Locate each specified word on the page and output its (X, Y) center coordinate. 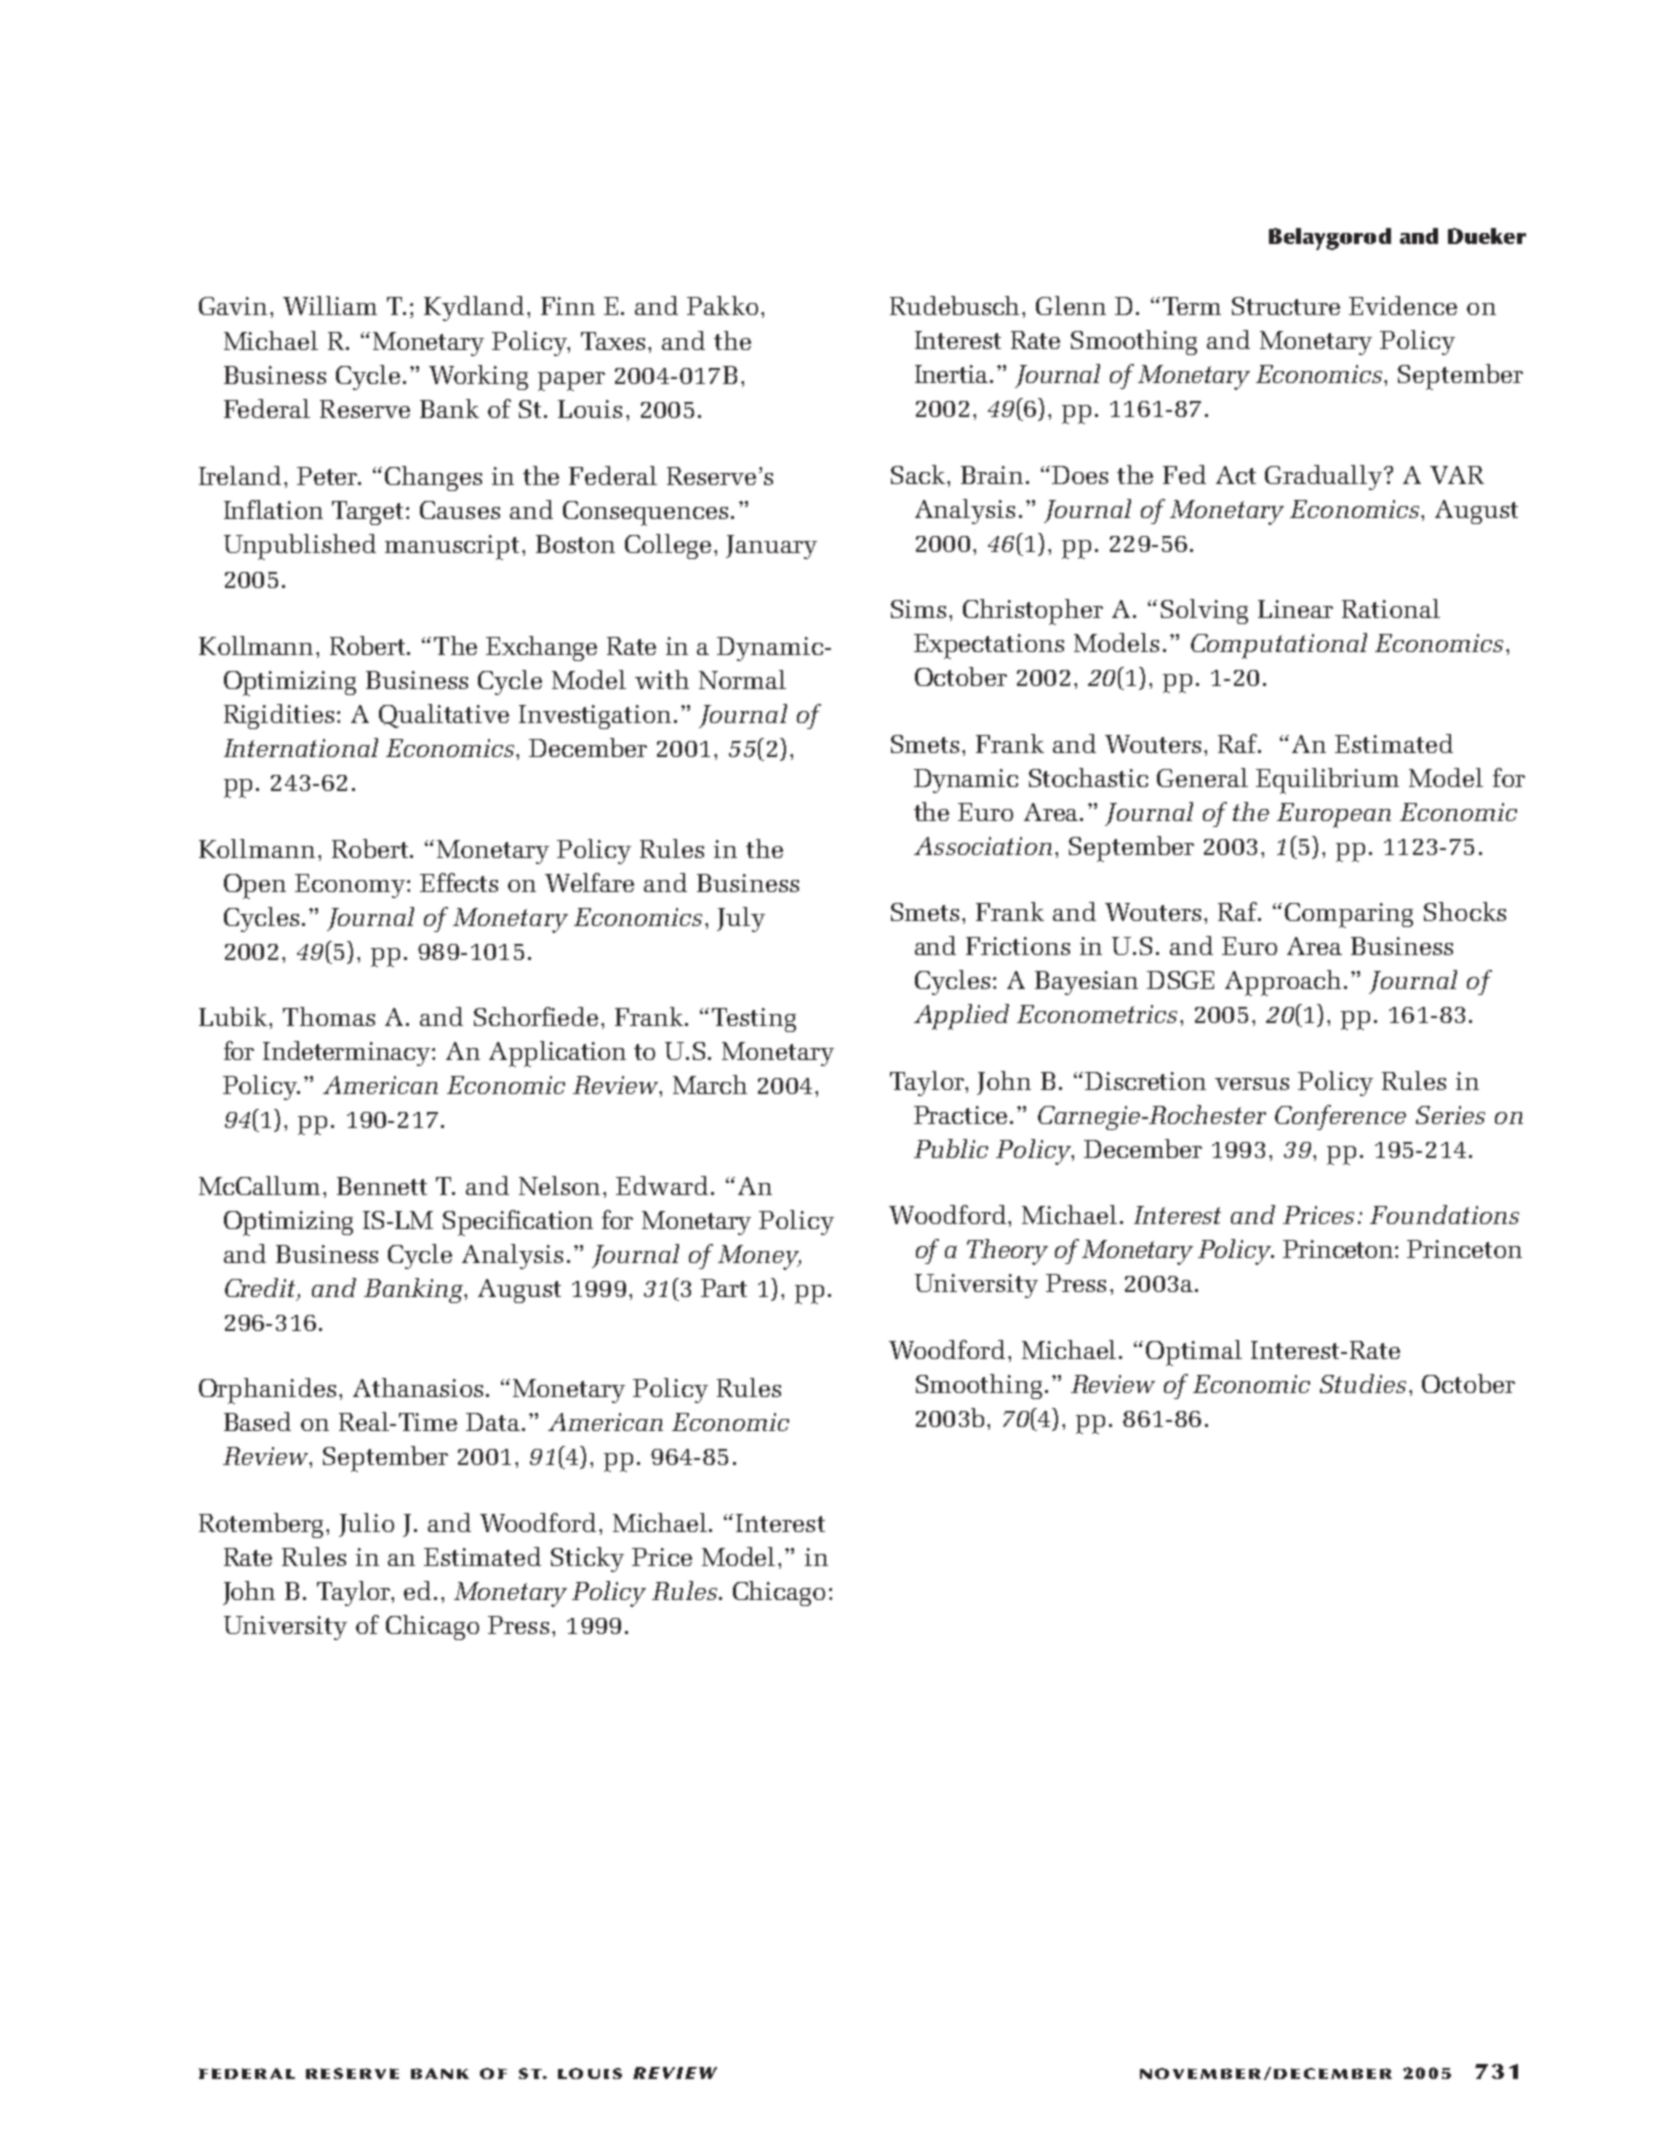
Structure (1286, 306)
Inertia (953, 374)
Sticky (587, 1559)
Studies (1363, 1383)
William (330, 305)
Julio (366, 1525)
